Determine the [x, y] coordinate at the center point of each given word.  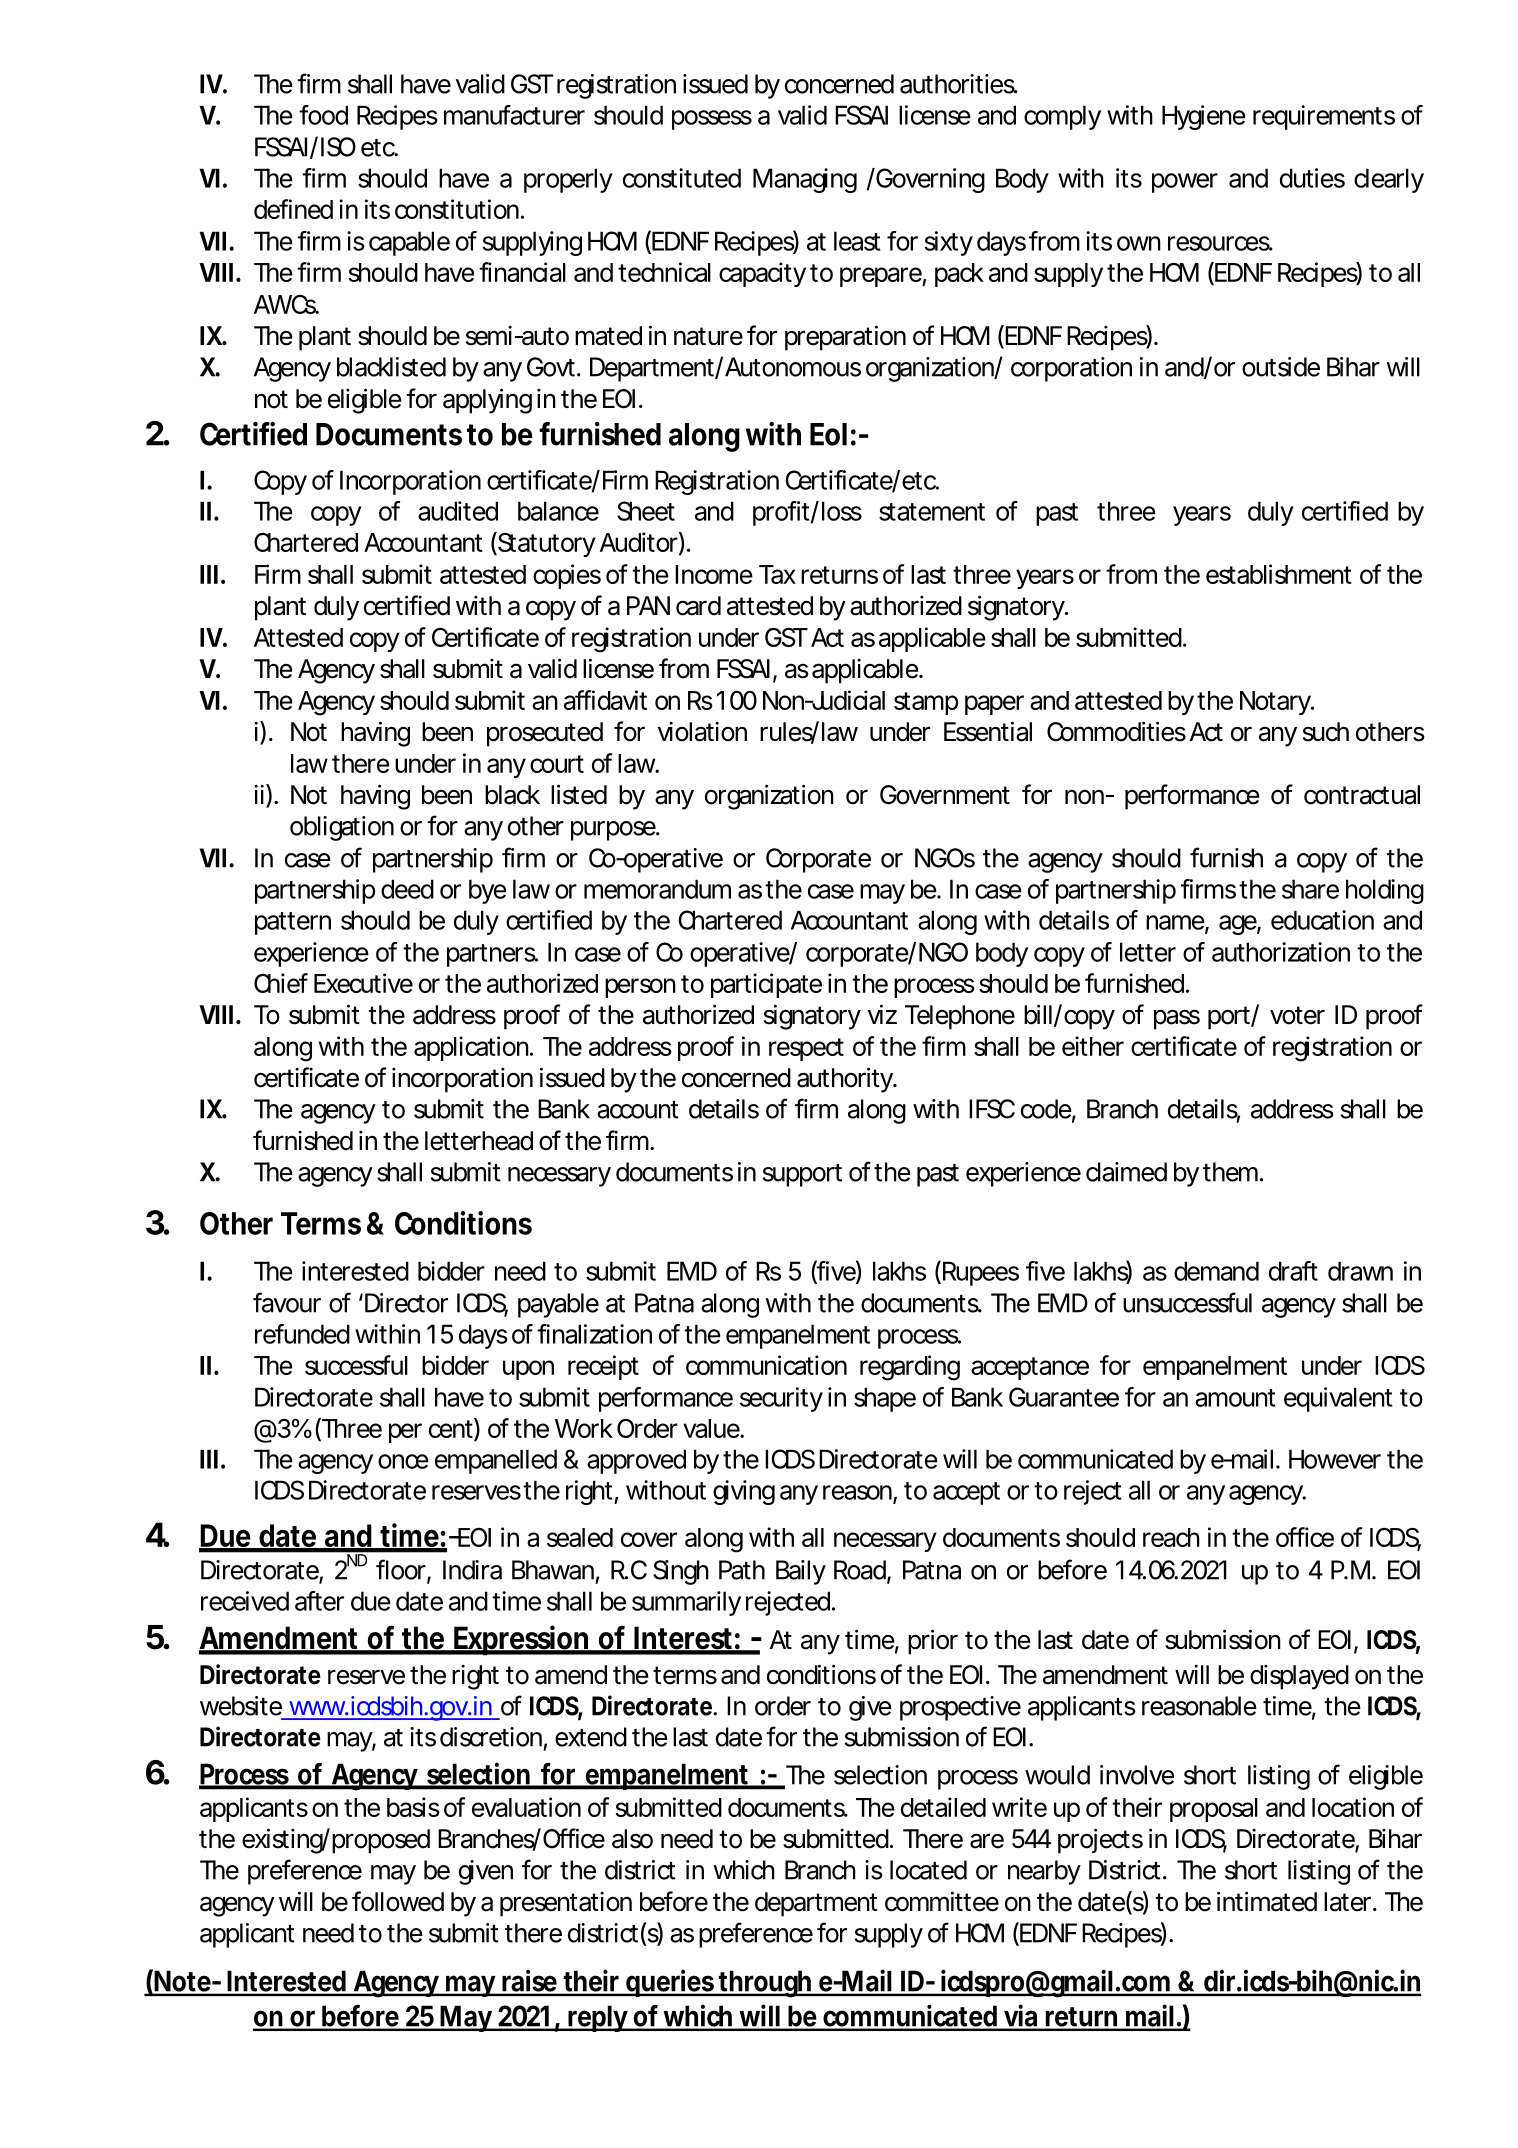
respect [806, 1049]
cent [451, 1429]
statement [932, 512]
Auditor [639, 542]
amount [1235, 1398]
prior [933, 1642]
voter [1297, 1015]
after [319, 1601]
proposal [1214, 1810]
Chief [281, 983]
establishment [1279, 574]
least [857, 241]
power [1185, 183]
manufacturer [514, 115]
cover [649, 1539]
